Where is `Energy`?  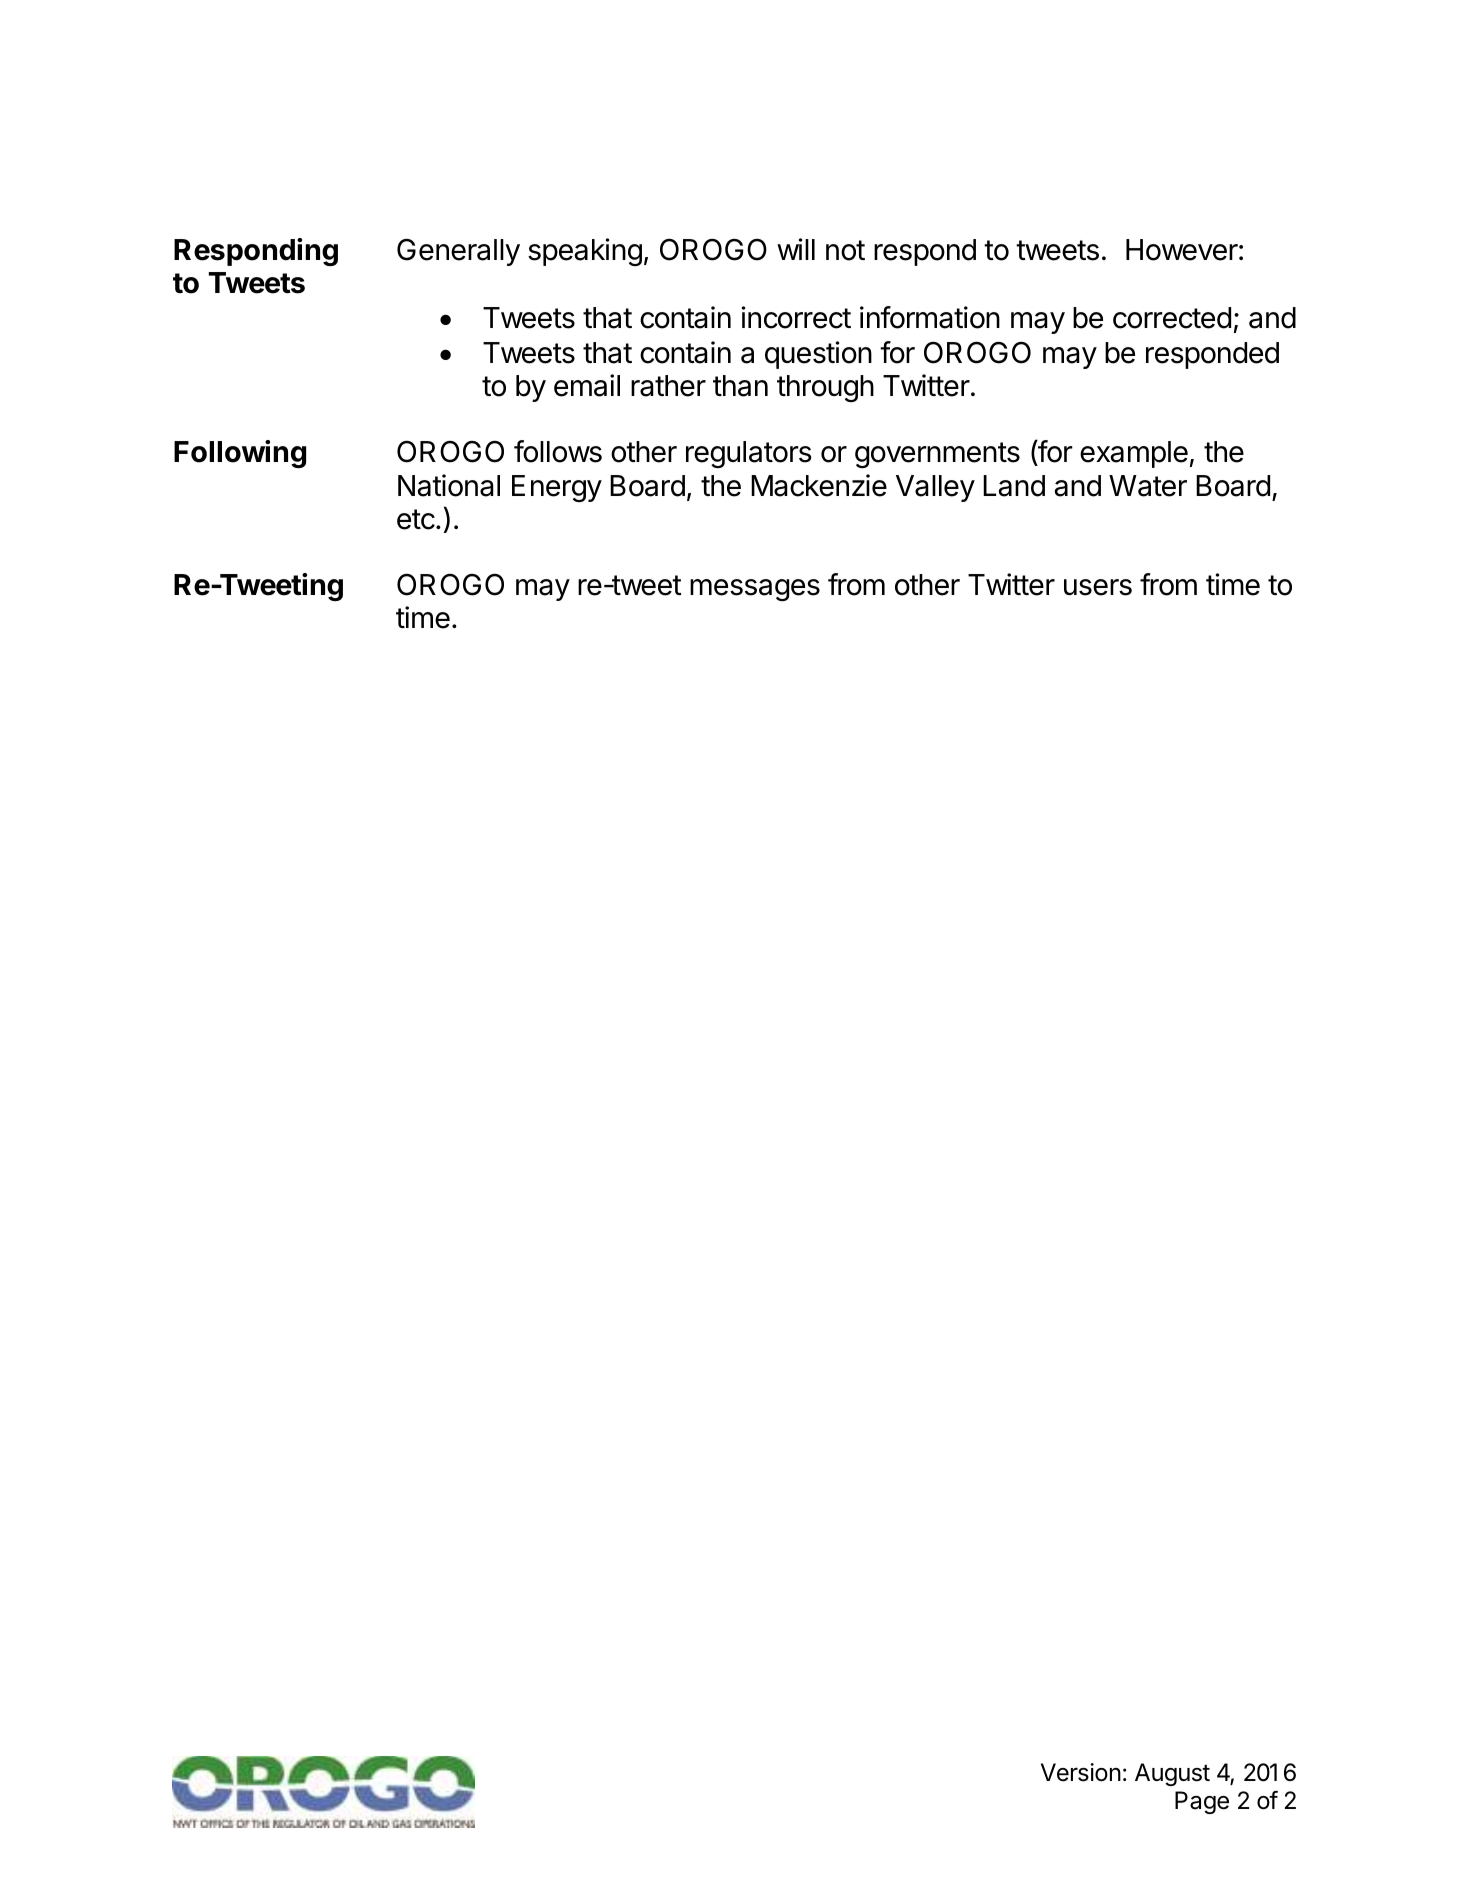
Energy is located at coordinates (557, 488).
